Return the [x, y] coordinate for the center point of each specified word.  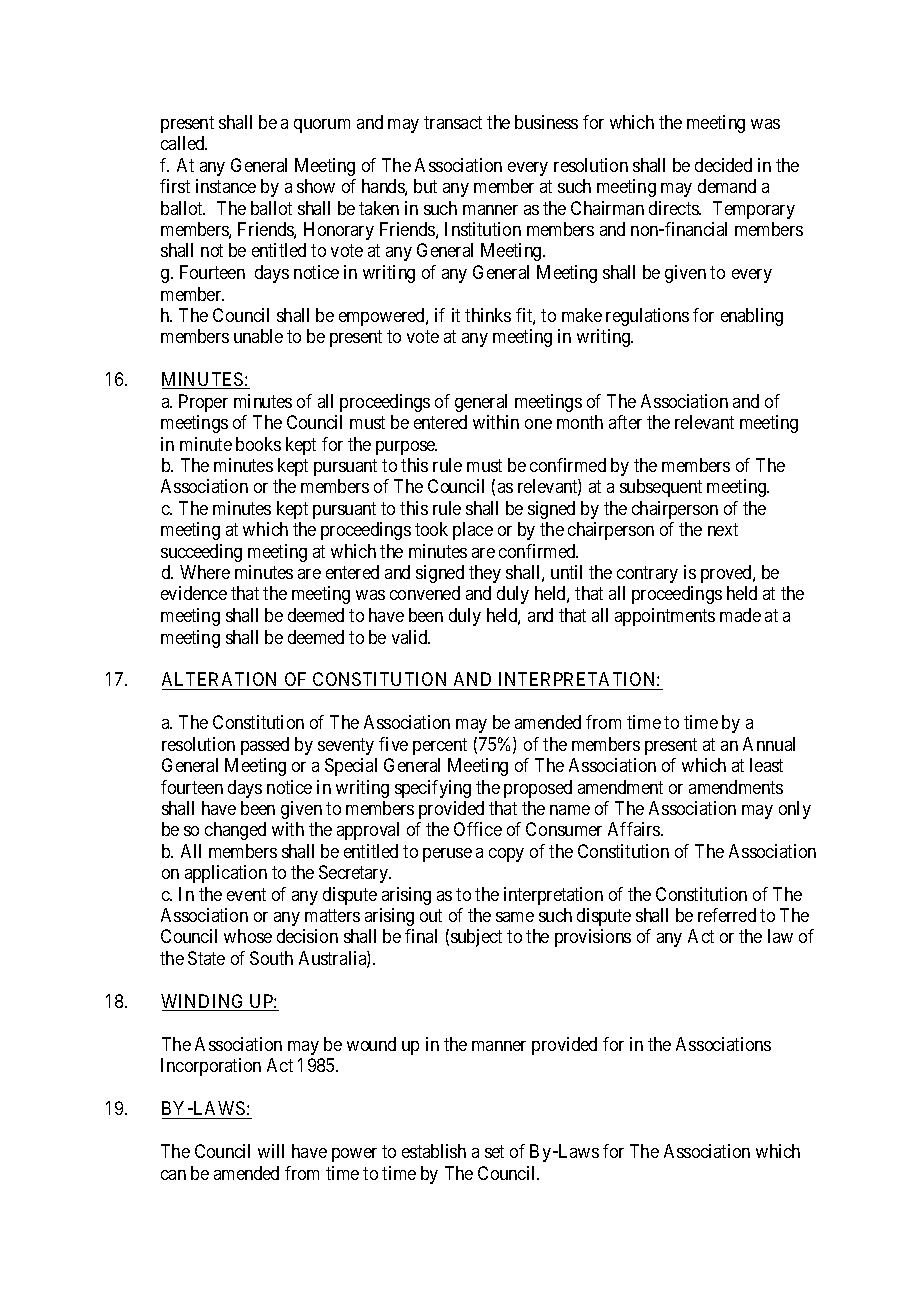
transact [453, 122]
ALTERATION [221, 681]
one [538, 424]
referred [727, 915]
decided [723, 165]
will [271, 1151]
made [740, 615]
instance [226, 186]
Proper [203, 403]
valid [411, 637]
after [625, 422]
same [515, 917]
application [226, 874]
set [494, 1151]
